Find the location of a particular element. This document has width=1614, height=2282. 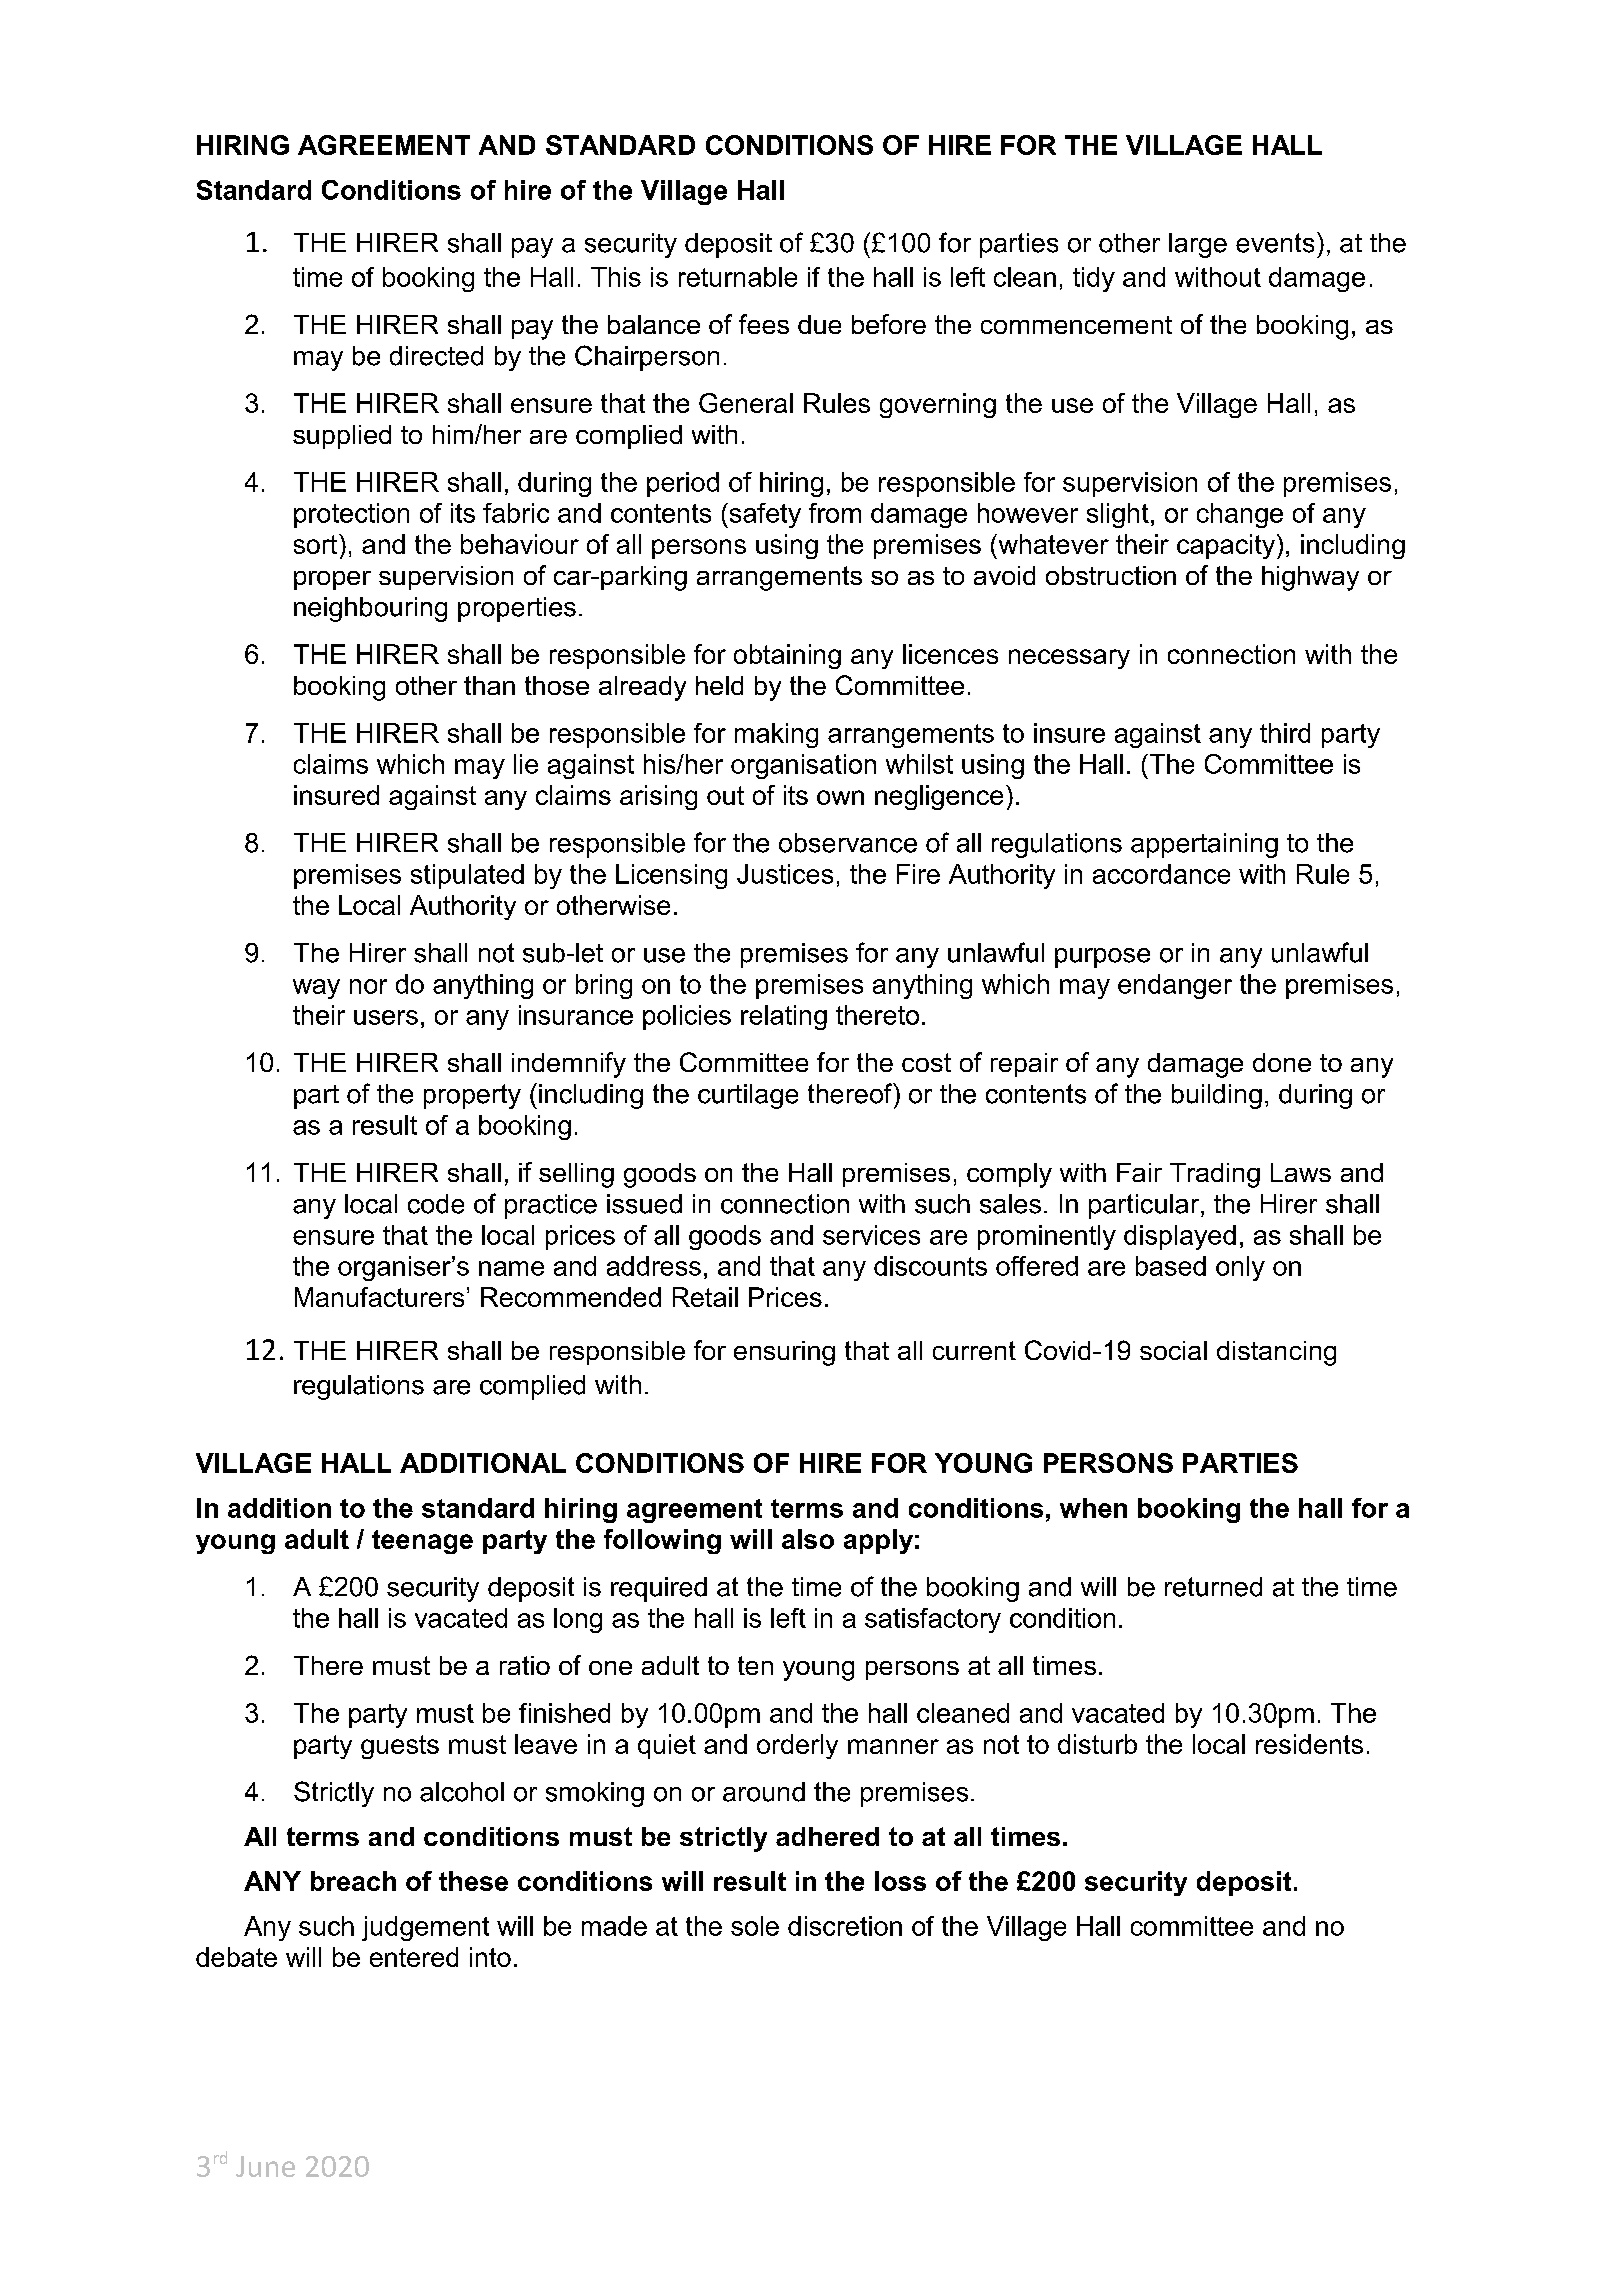

directed is located at coordinates (436, 356).
